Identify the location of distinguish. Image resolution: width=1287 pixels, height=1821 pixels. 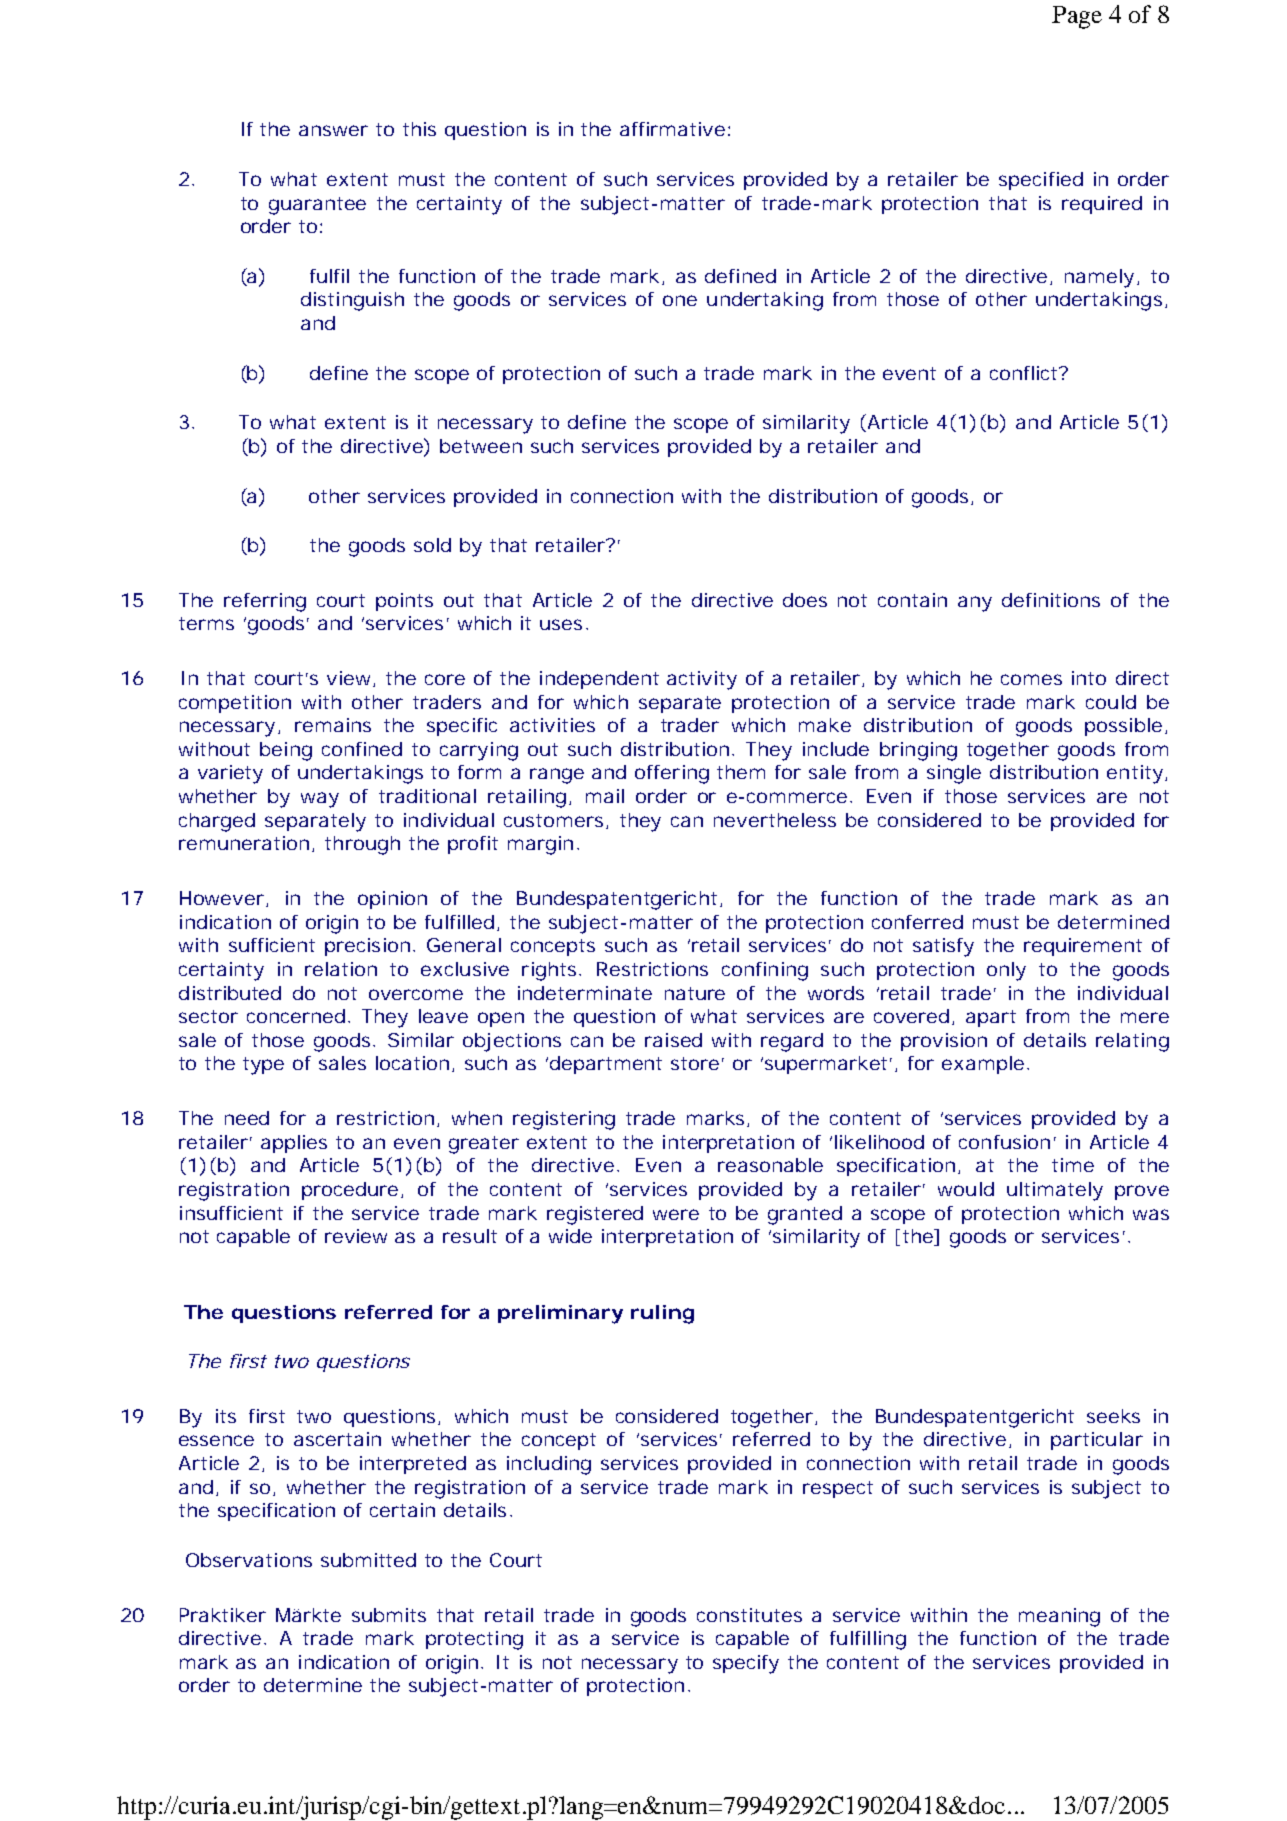
(352, 301).
